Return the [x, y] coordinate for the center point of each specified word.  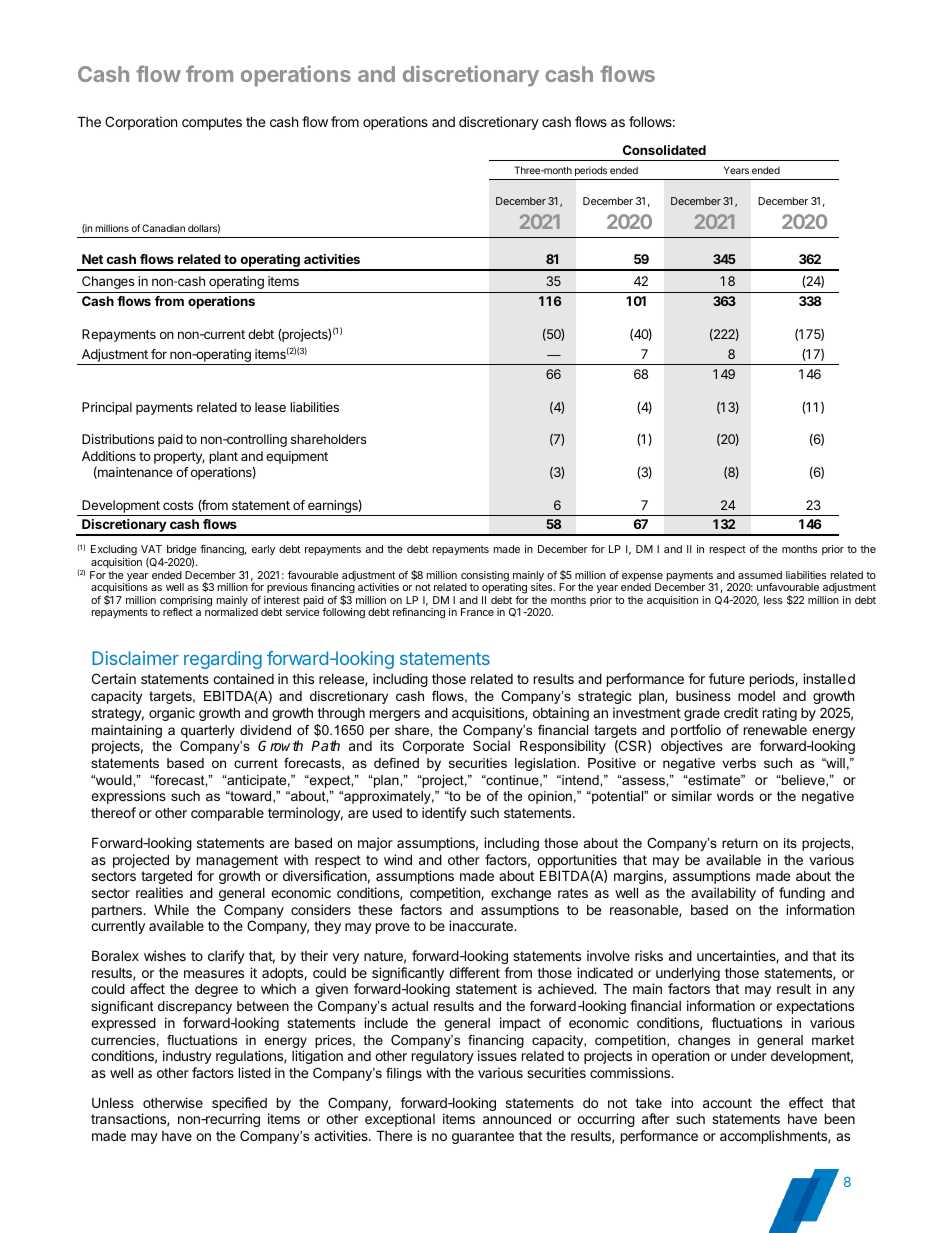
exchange [521, 894]
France [477, 612]
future [727, 678]
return [740, 843]
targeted [166, 877]
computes [212, 123]
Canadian [163, 228]
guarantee [483, 1137]
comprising [186, 602]
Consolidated [664, 150]
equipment [297, 457]
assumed [760, 575]
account [727, 1103]
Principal [107, 408]
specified [240, 1105]
